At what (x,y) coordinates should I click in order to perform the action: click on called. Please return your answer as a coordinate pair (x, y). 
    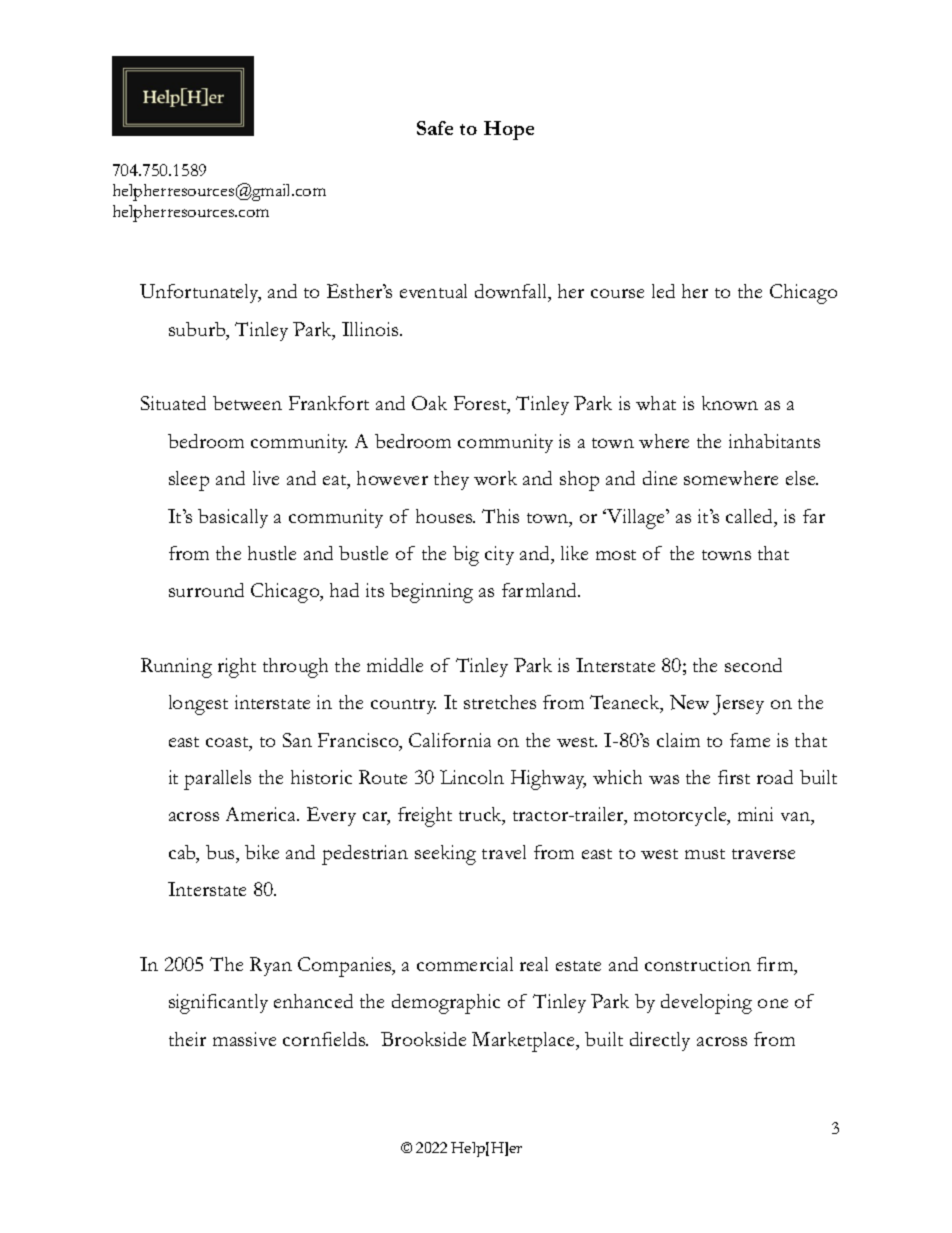
    Looking at the image, I should click on (751, 517).
